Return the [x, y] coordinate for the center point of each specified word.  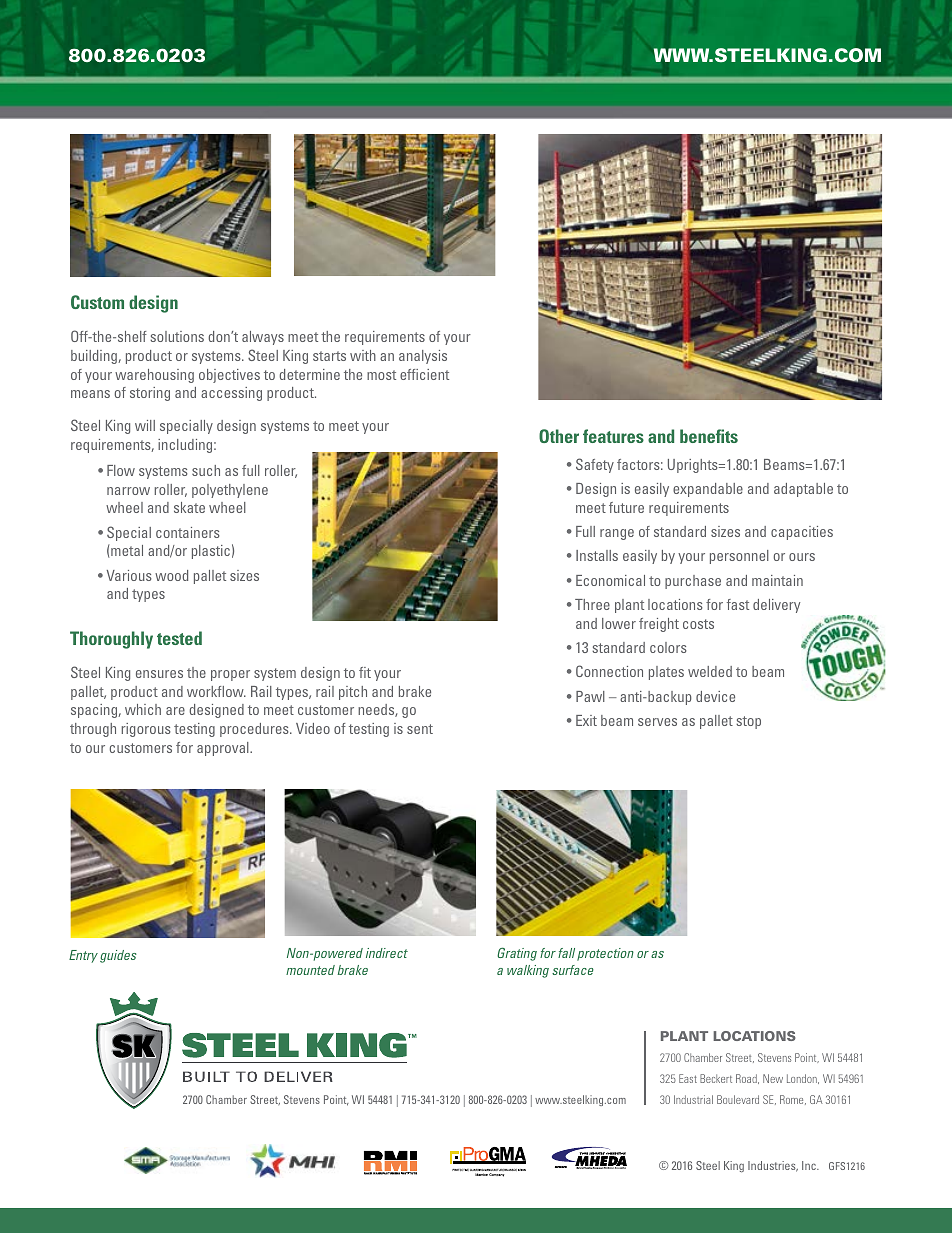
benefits [709, 436]
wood [171, 575]
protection [605, 954]
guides [118, 956]
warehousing [154, 376]
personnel [739, 557]
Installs [597, 555]
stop [748, 722]
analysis [423, 357]
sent [420, 729]
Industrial [693, 1099]
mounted [310, 970]
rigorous [146, 730]
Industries [773, 1166]
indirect [387, 953]
